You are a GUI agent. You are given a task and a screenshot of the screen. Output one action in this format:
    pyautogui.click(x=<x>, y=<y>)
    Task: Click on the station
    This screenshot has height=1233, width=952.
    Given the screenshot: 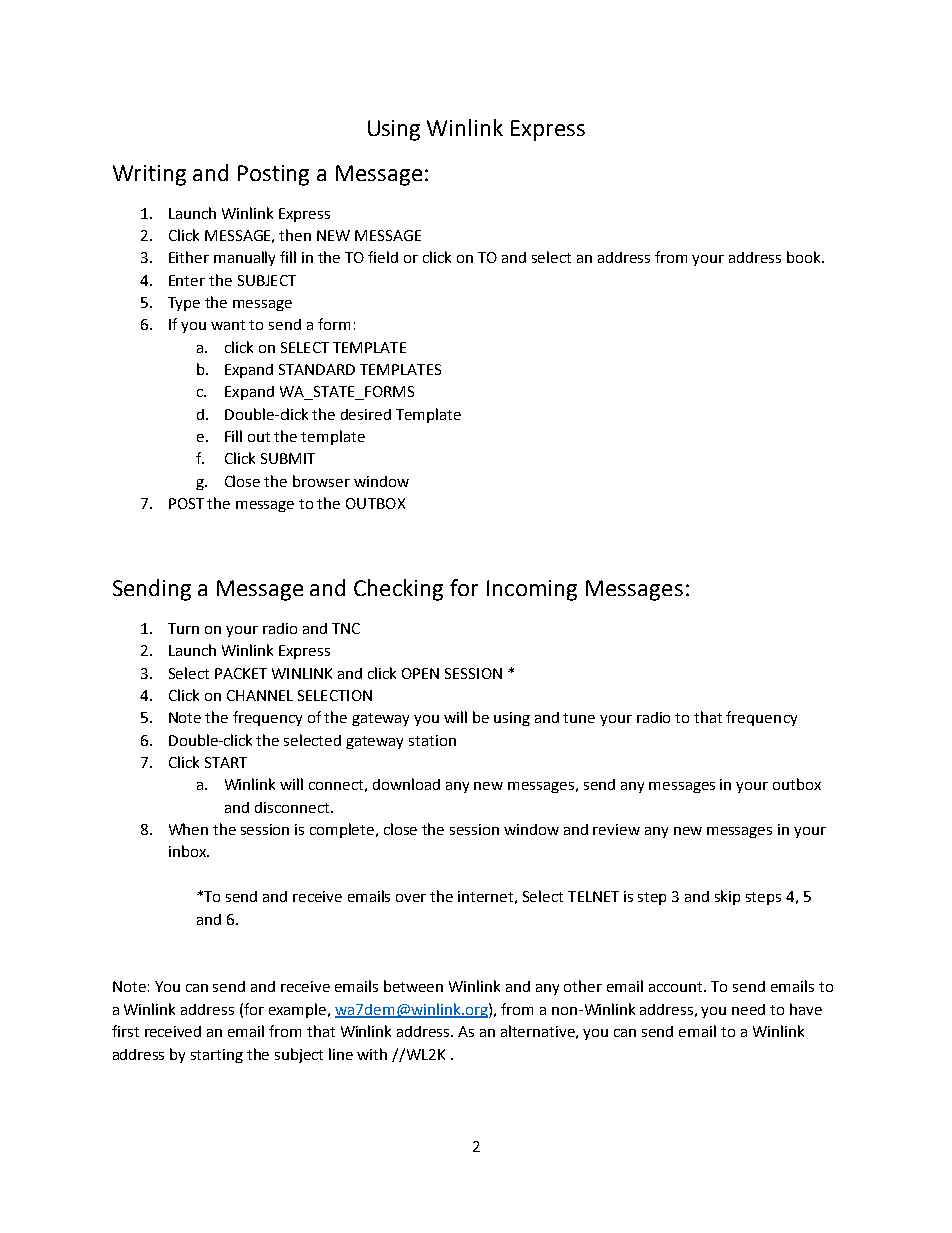 What is the action you would take?
    pyautogui.click(x=432, y=740)
